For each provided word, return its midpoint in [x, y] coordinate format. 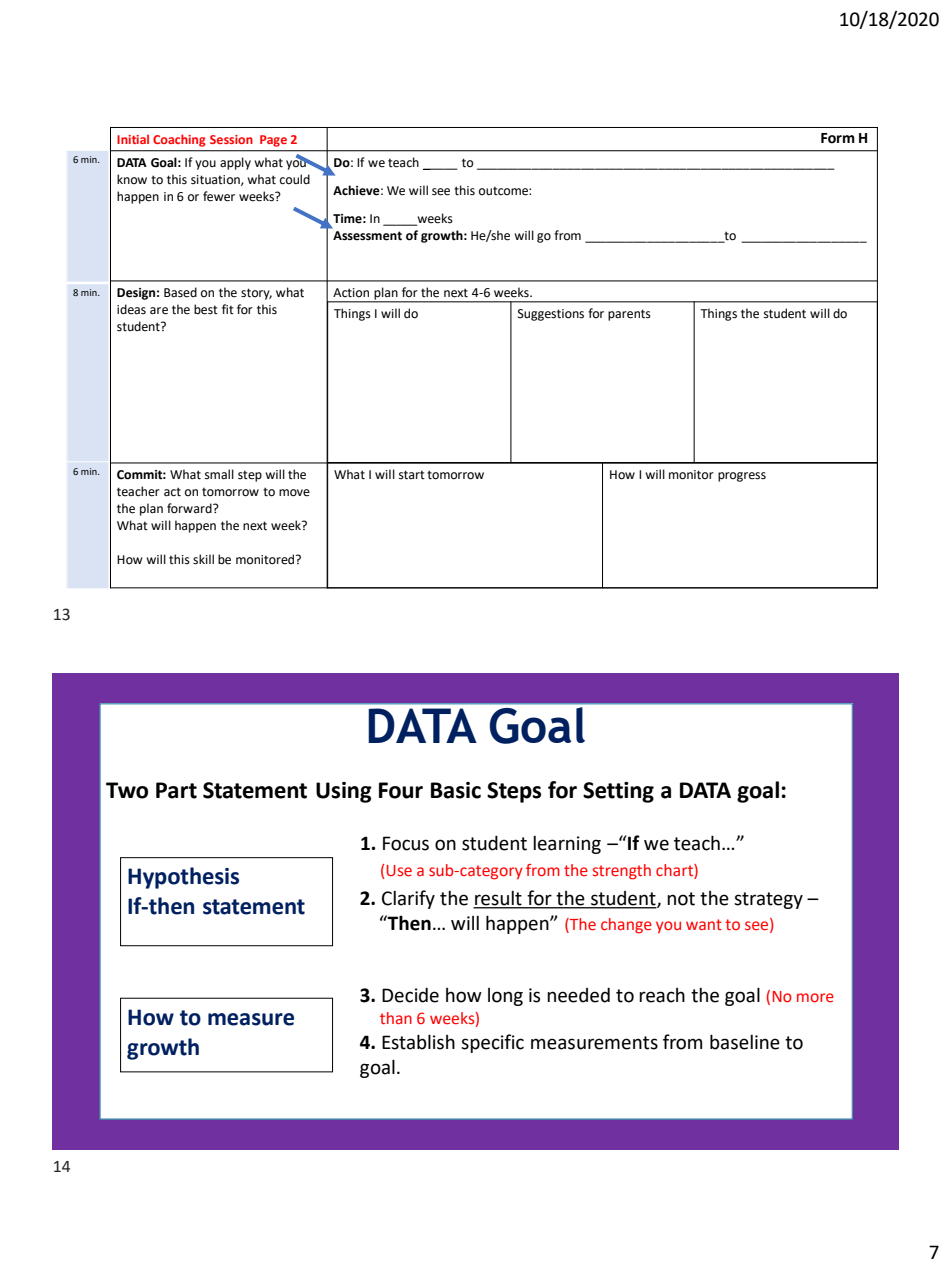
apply [235, 163]
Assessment [367, 236]
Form [838, 138]
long [505, 997]
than [396, 1018]
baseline [745, 1042]
